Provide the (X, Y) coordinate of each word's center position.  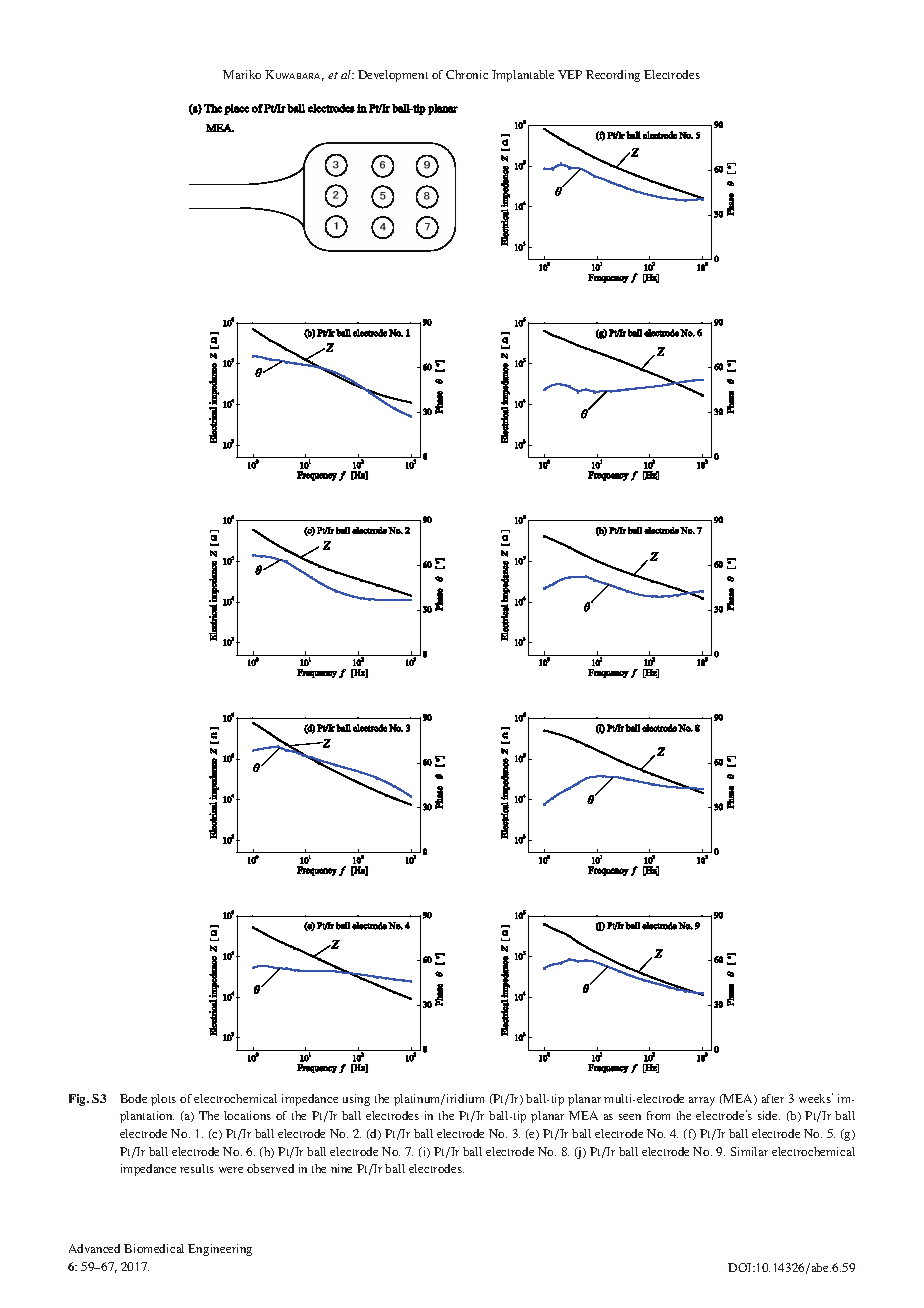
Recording (613, 76)
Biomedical (154, 1248)
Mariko (242, 74)
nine (341, 1168)
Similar (749, 1151)
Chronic (467, 74)
